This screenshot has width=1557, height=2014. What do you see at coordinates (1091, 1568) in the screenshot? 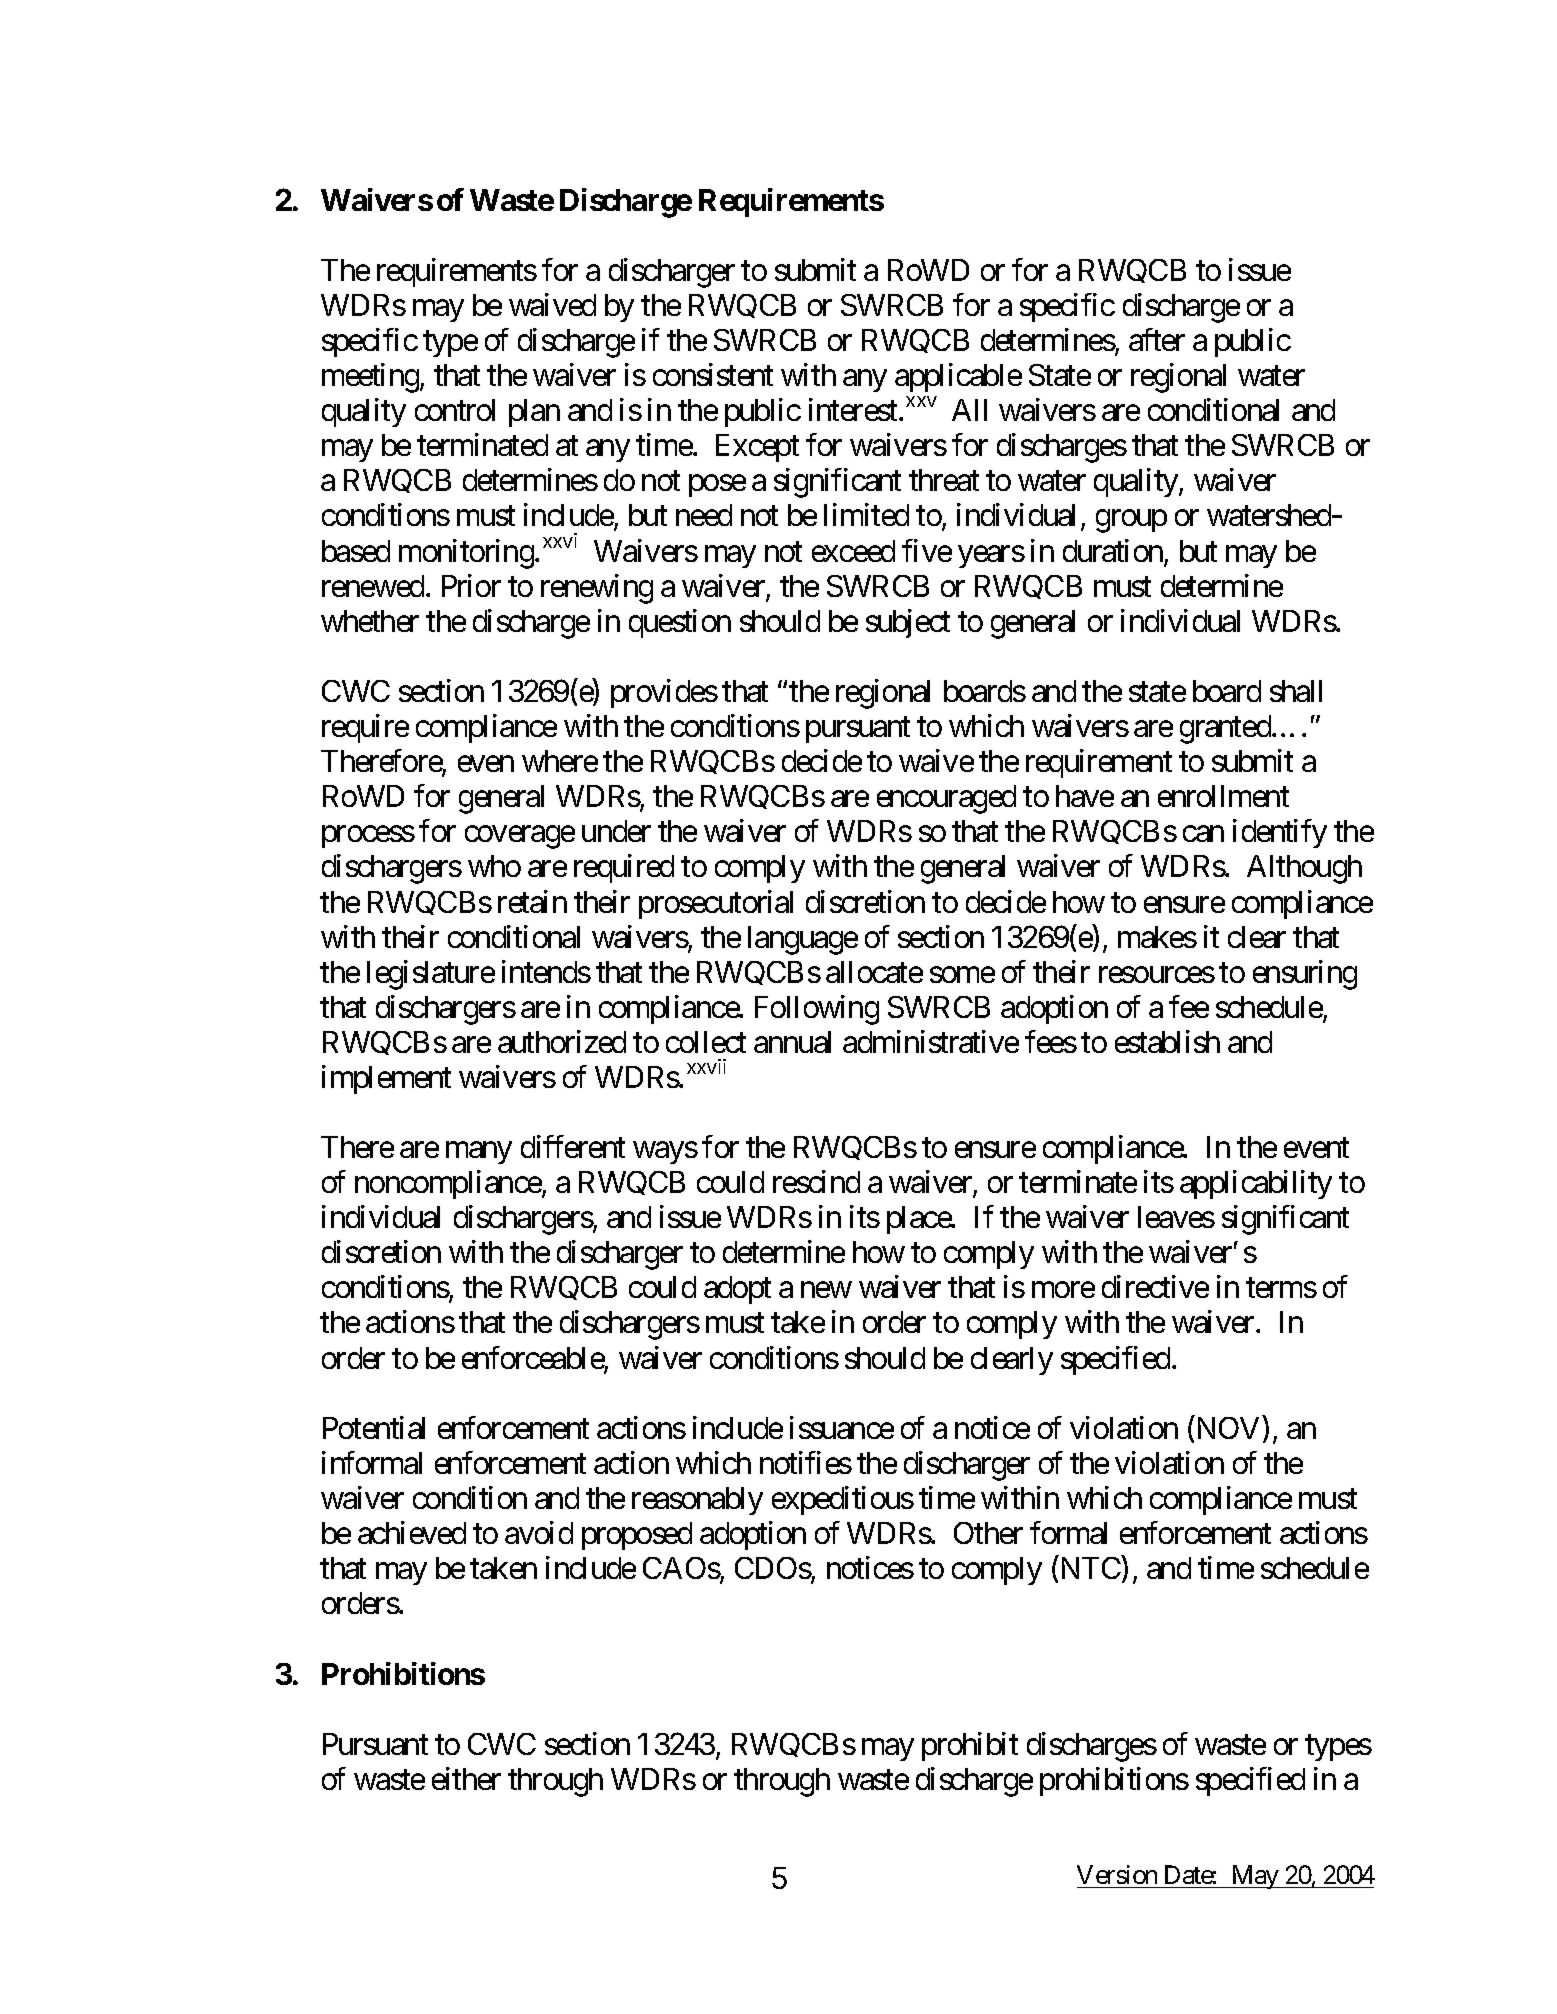
I see `NTC` at bounding box center [1091, 1568].
